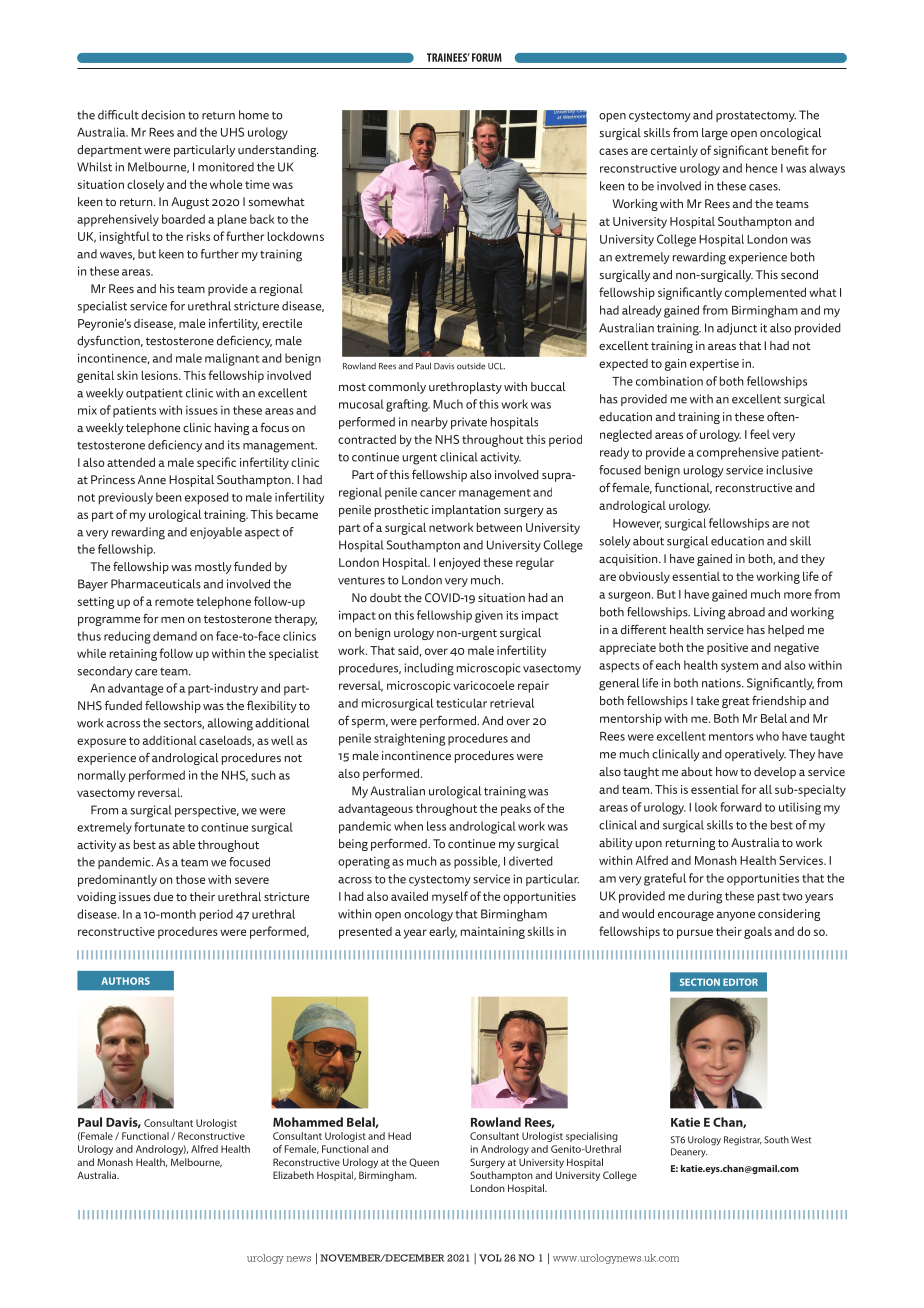  What do you see at coordinates (293, 1175) in the document?
I see `Elizabeth` at bounding box center [293, 1175].
